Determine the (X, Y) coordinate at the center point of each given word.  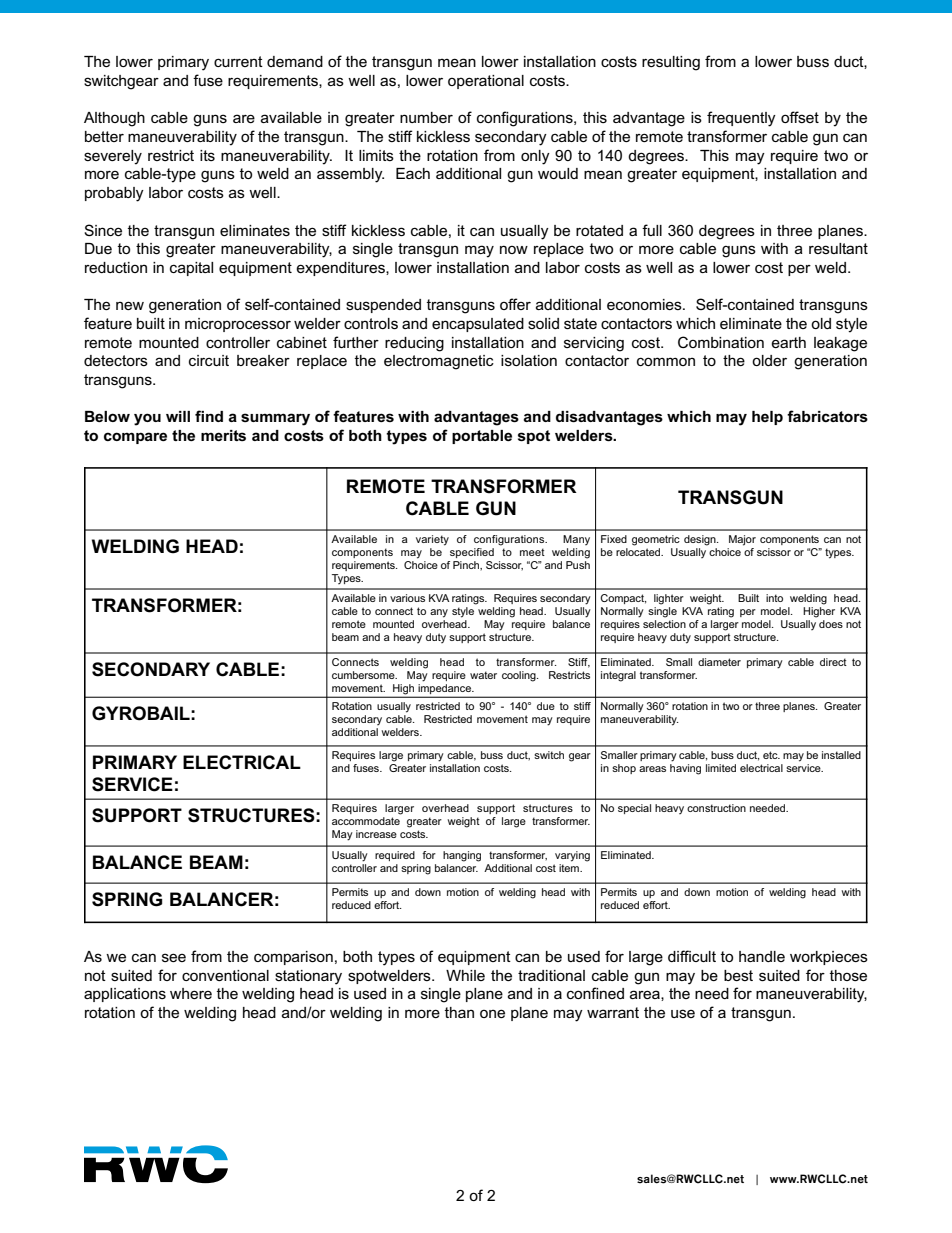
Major (742, 540)
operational (486, 82)
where (191, 993)
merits (223, 435)
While (465, 975)
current (238, 61)
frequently (741, 119)
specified (472, 553)
